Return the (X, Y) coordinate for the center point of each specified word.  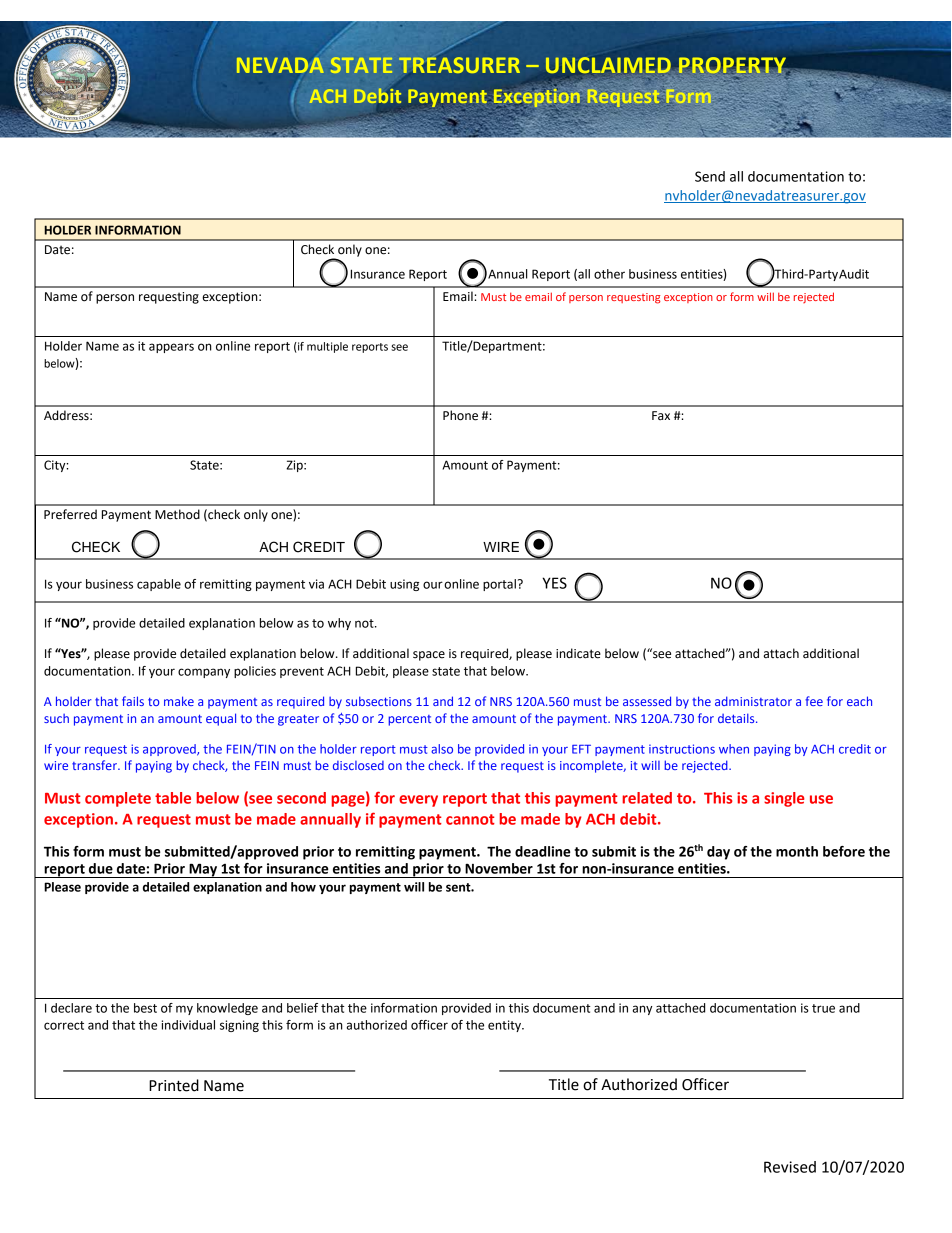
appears (171, 348)
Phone (460, 415)
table (173, 798)
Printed (174, 1085)
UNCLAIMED (609, 66)
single (784, 799)
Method (177, 514)
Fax (661, 415)
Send (710, 176)
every (418, 801)
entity (505, 1026)
